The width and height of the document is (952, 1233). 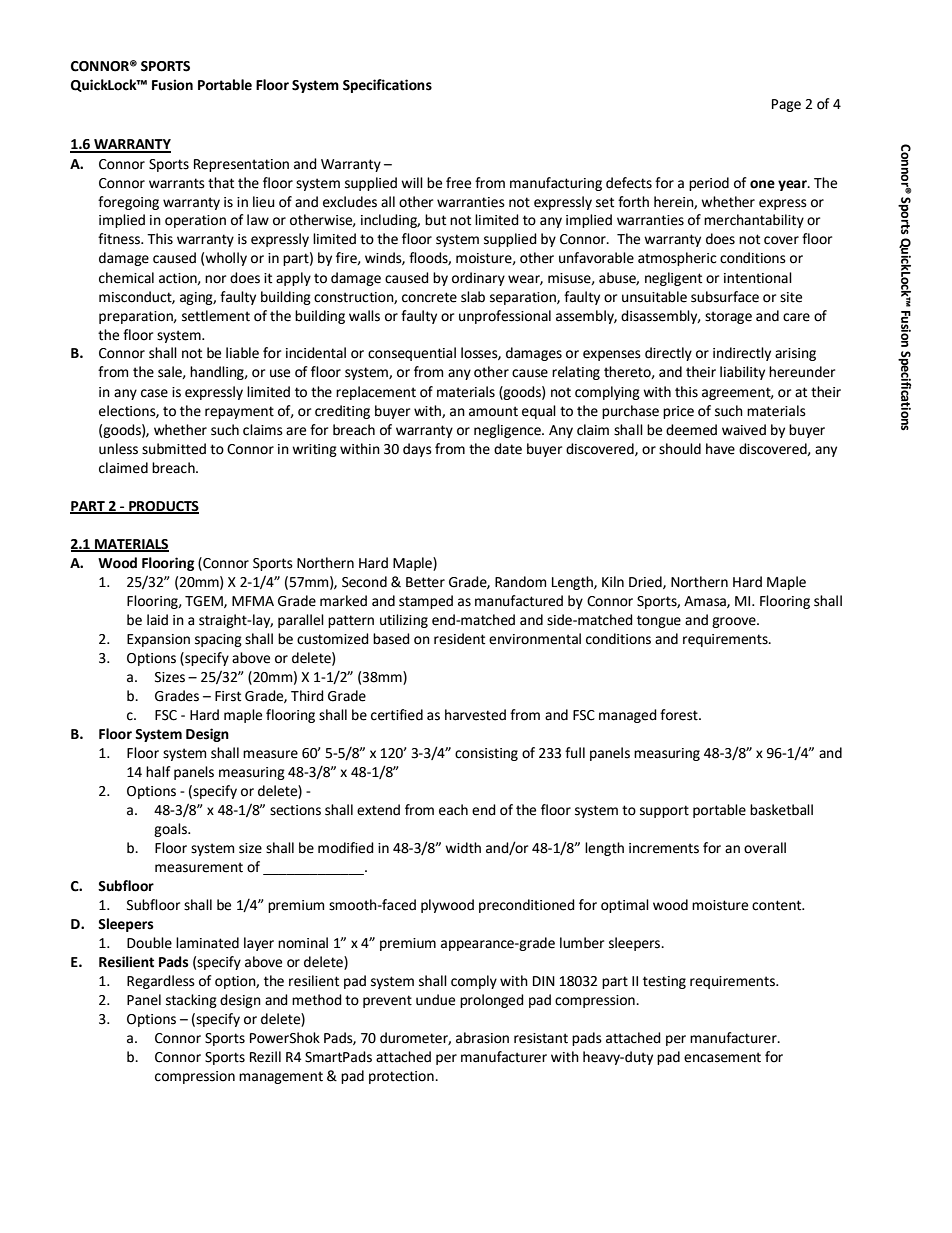 What do you see at coordinates (473, 297) in the document?
I see `slab` at bounding box center [473, 297].
